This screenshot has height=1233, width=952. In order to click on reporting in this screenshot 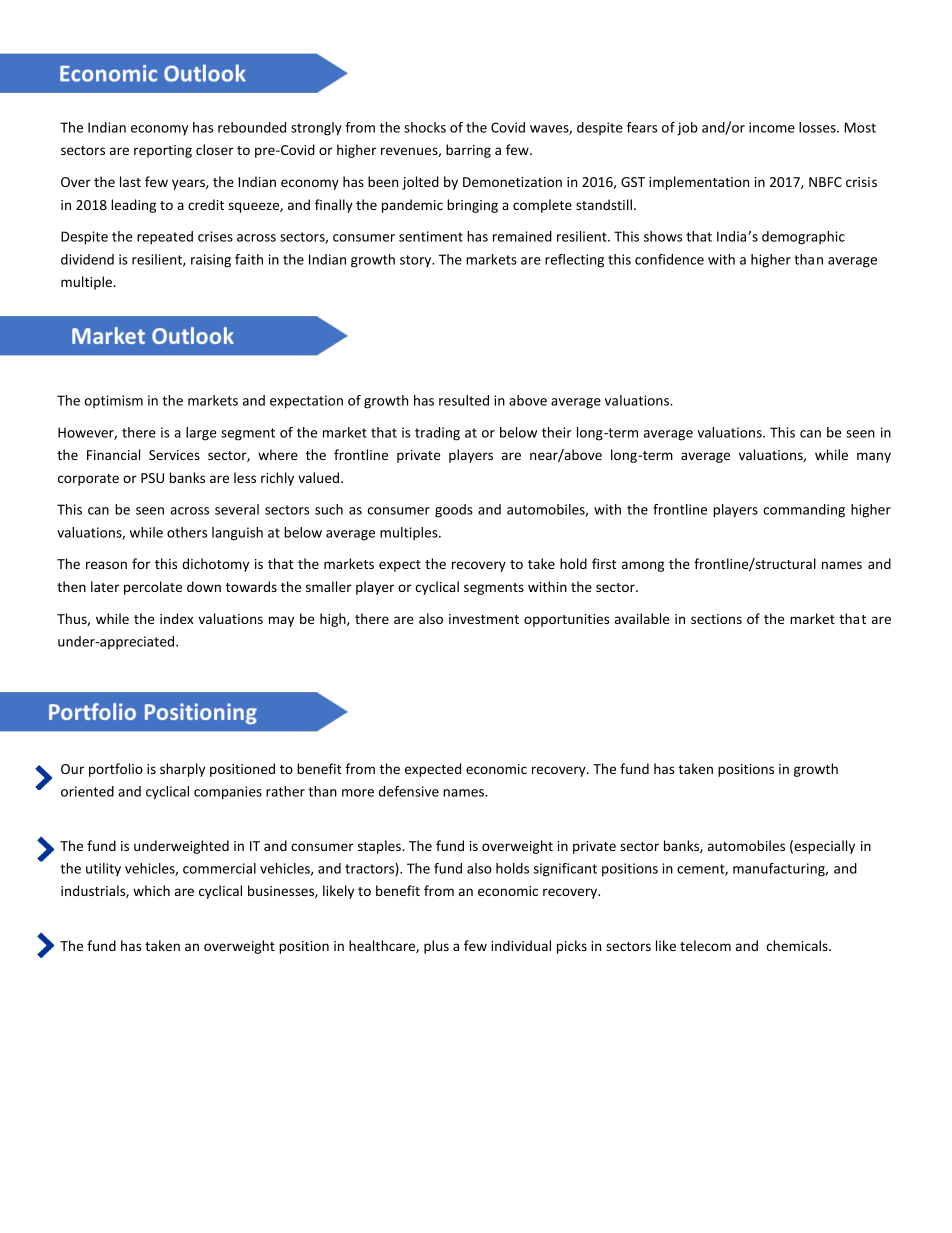, I will do `click(163, 151)`.
